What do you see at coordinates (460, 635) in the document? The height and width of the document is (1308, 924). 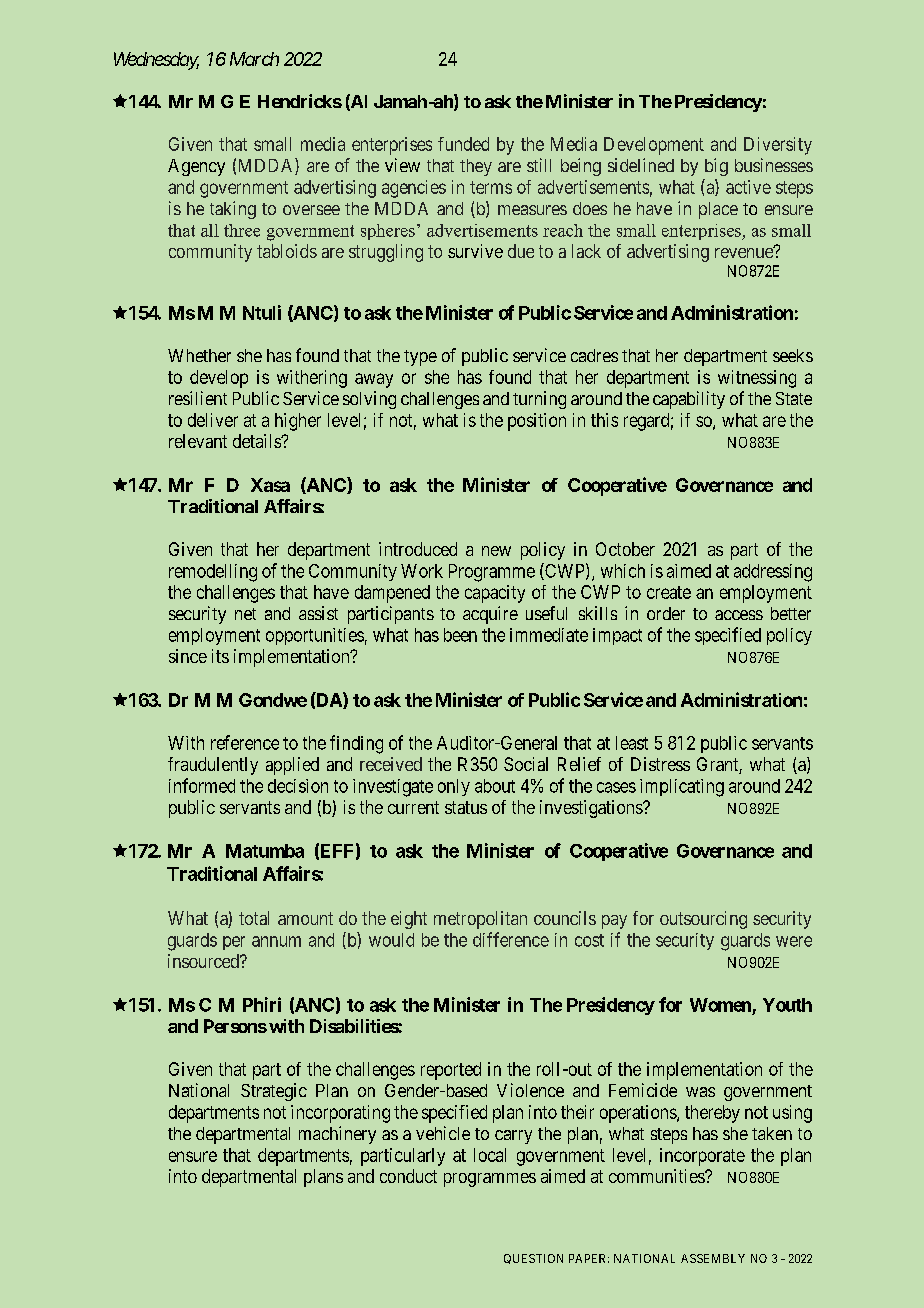 I see `been` at bounding box center [460, 635].
